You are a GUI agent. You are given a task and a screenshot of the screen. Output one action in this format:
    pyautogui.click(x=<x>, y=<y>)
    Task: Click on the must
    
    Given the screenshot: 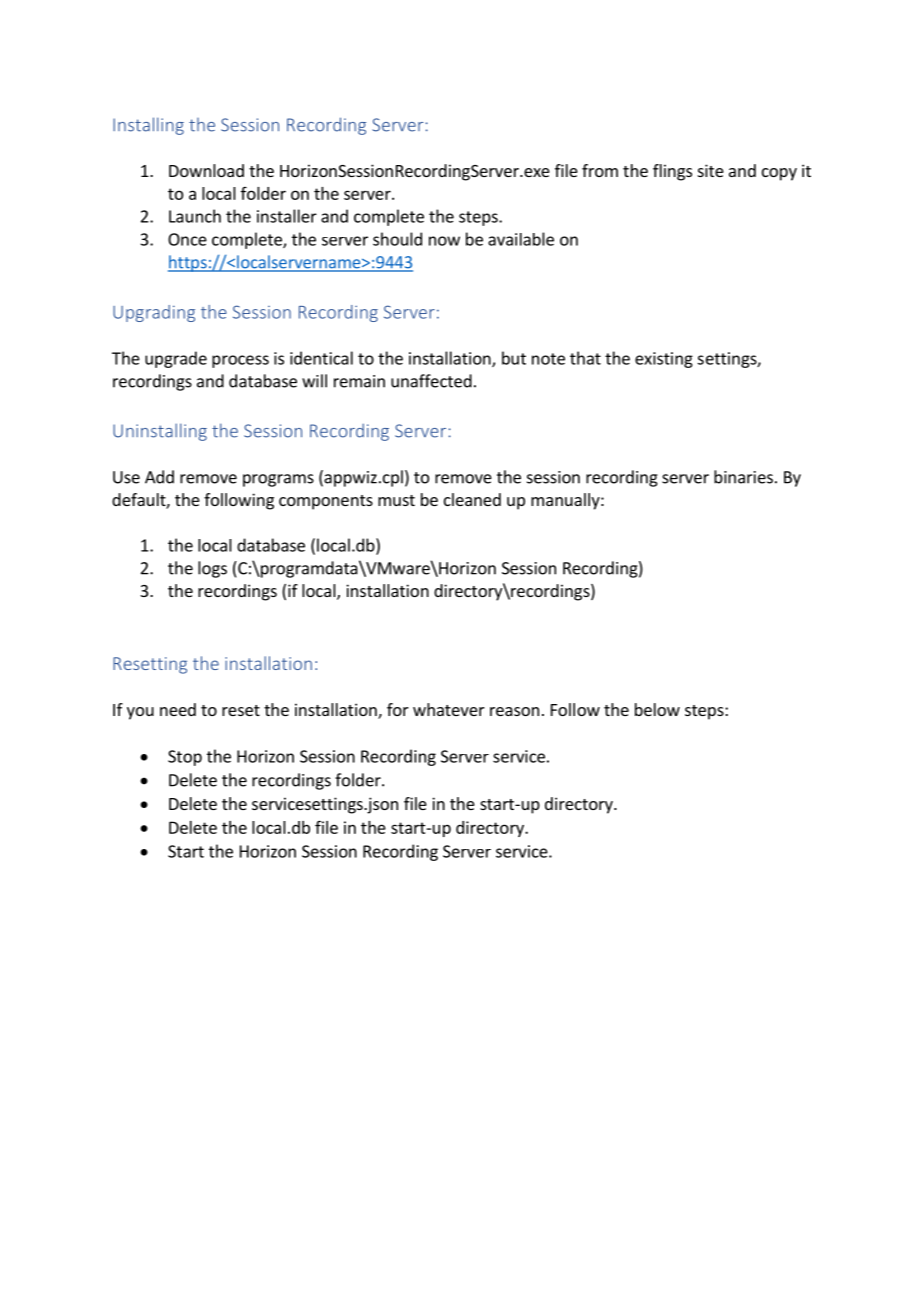 What is the action you would take?
    pyautogui.click(x=396, y=500)
